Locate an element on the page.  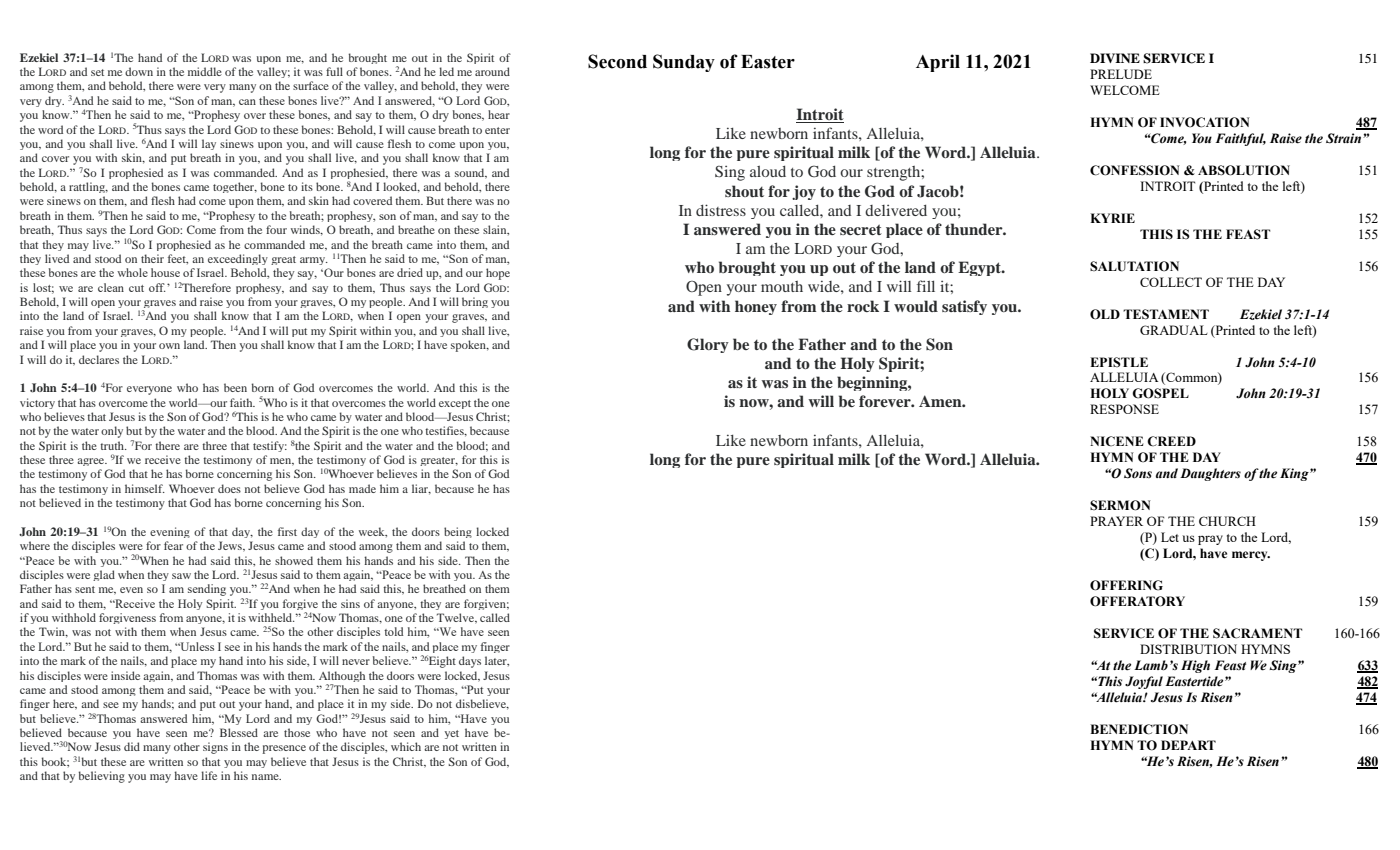
PRELUDE is located at coordinates (1121, 74).
